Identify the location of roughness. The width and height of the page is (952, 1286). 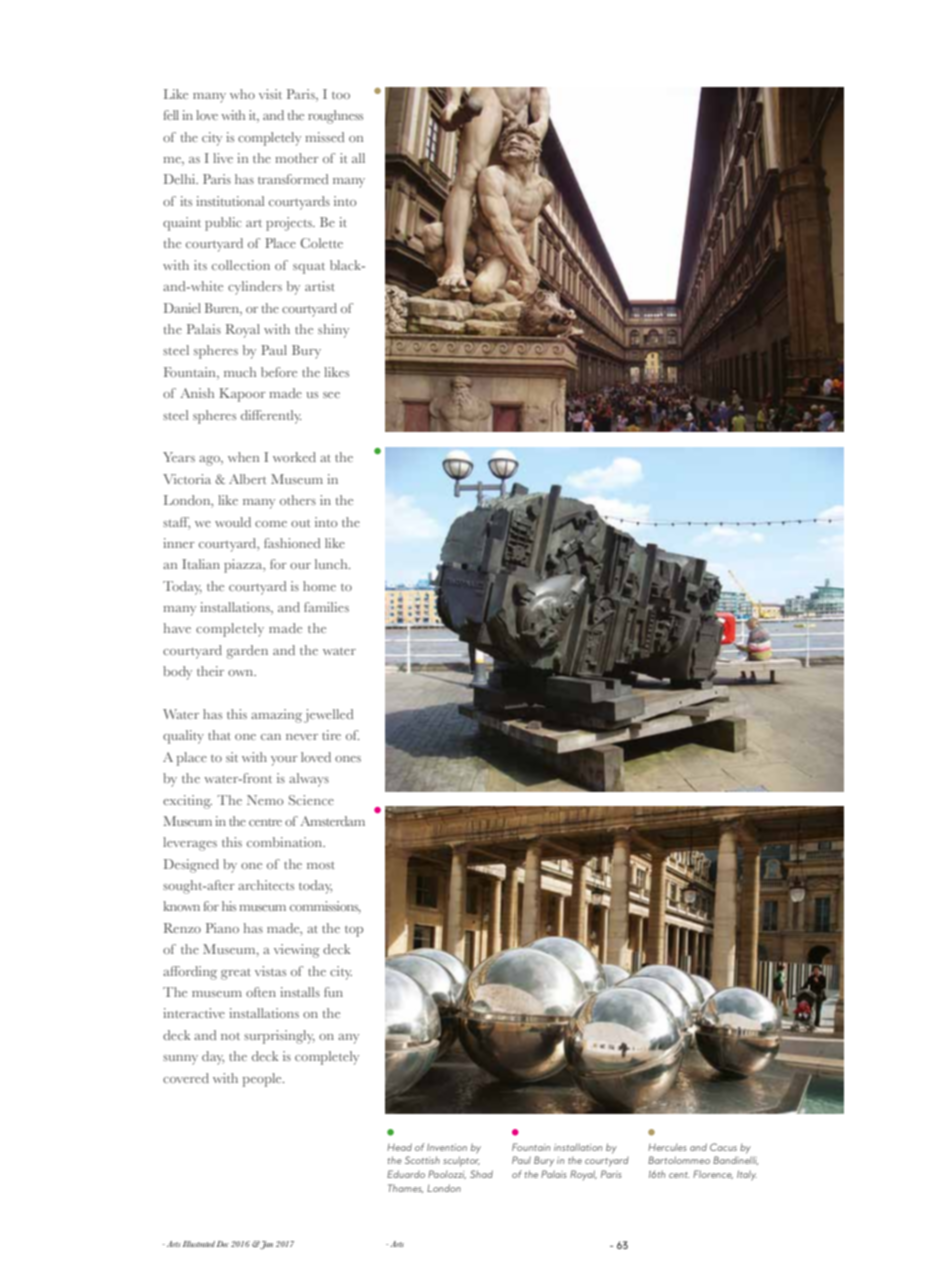
(335, 117).
